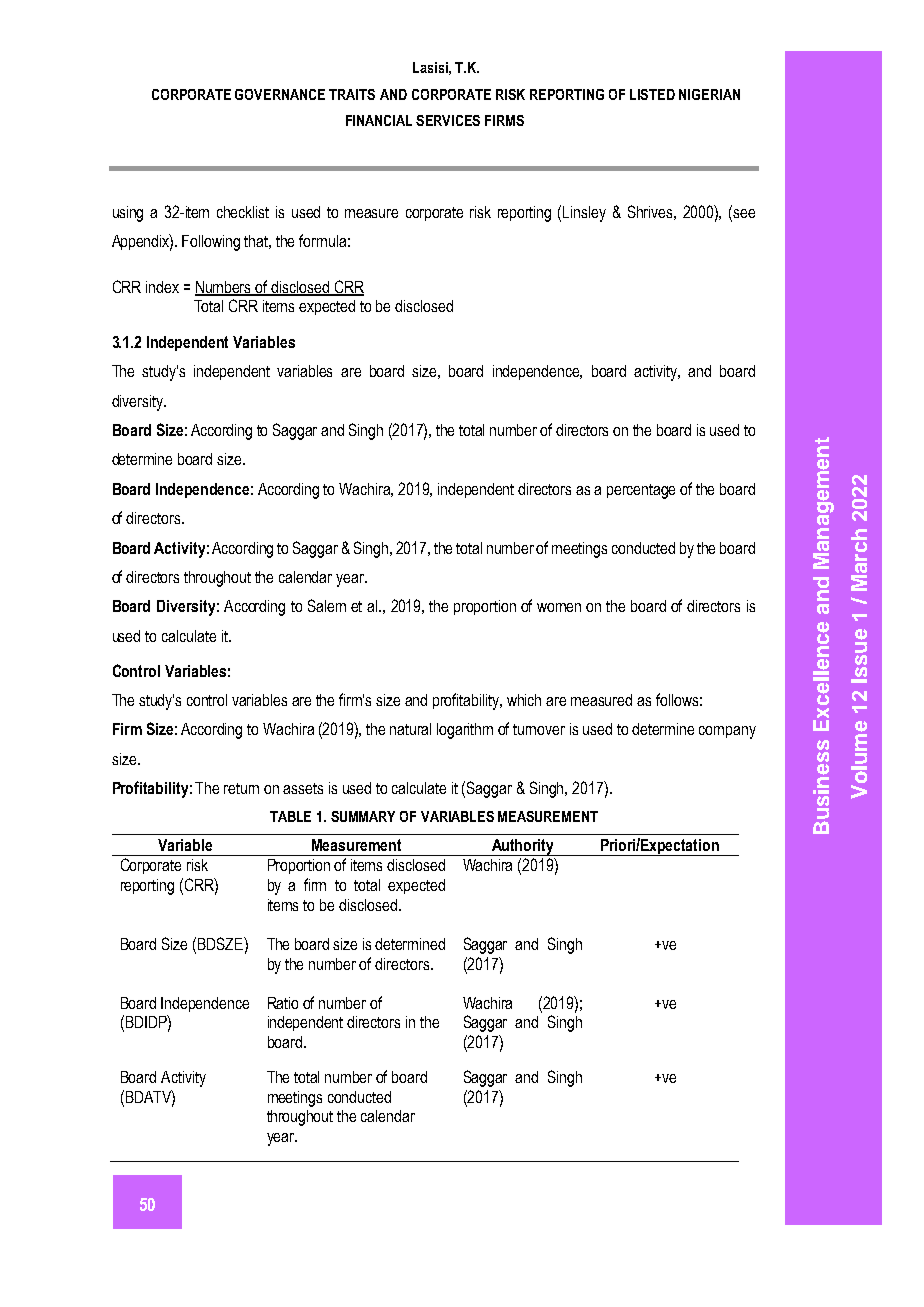 This document has height=1307, width=924. I want to click on company, so click(727, 732).
